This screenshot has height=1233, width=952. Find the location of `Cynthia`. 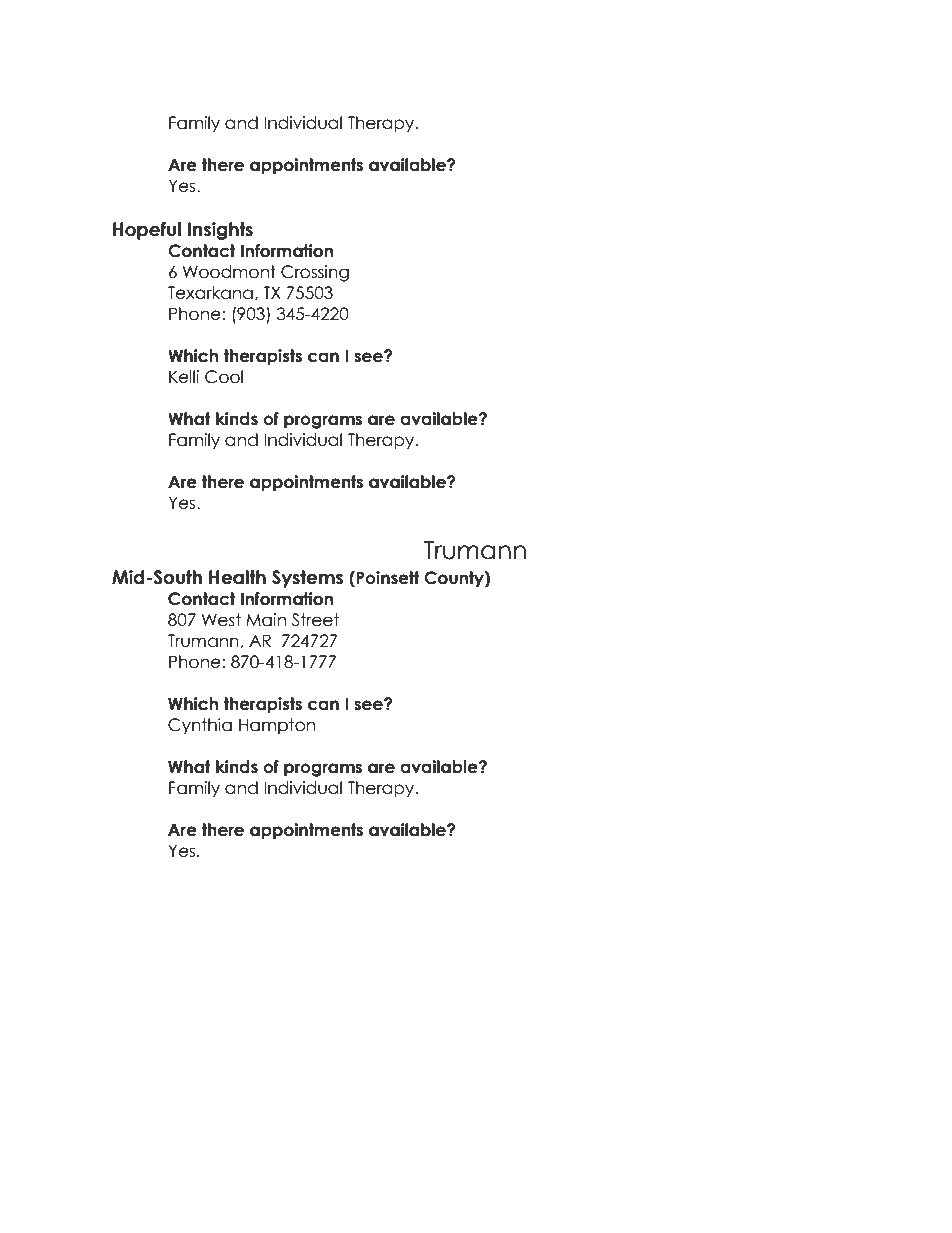

Cynthia is located at coordinates (200, 726).
